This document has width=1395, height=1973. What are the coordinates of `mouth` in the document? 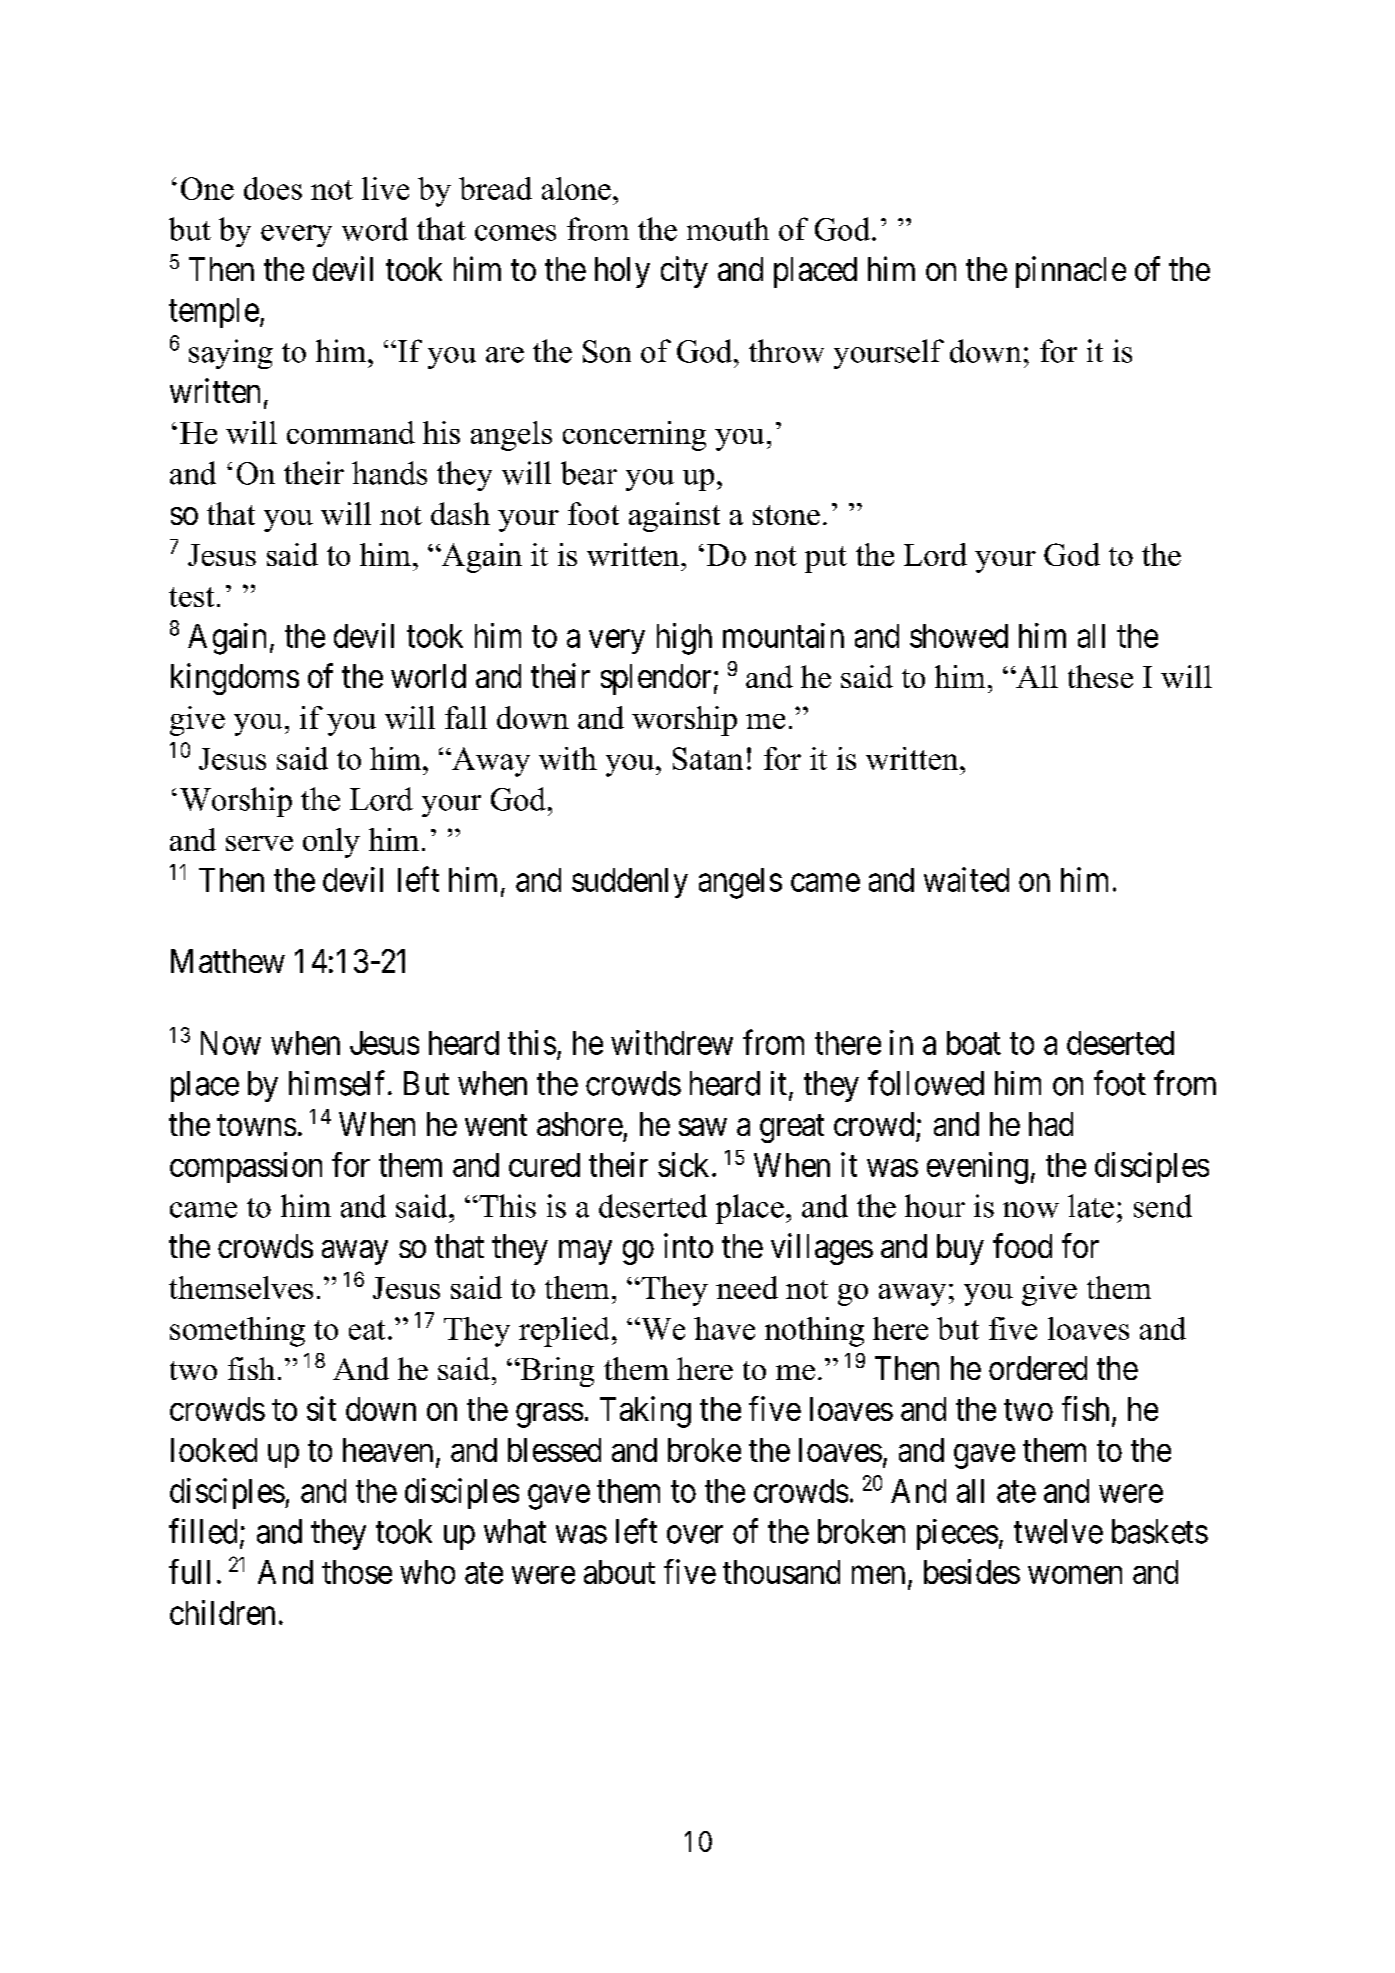 It's located at (728, 229).
